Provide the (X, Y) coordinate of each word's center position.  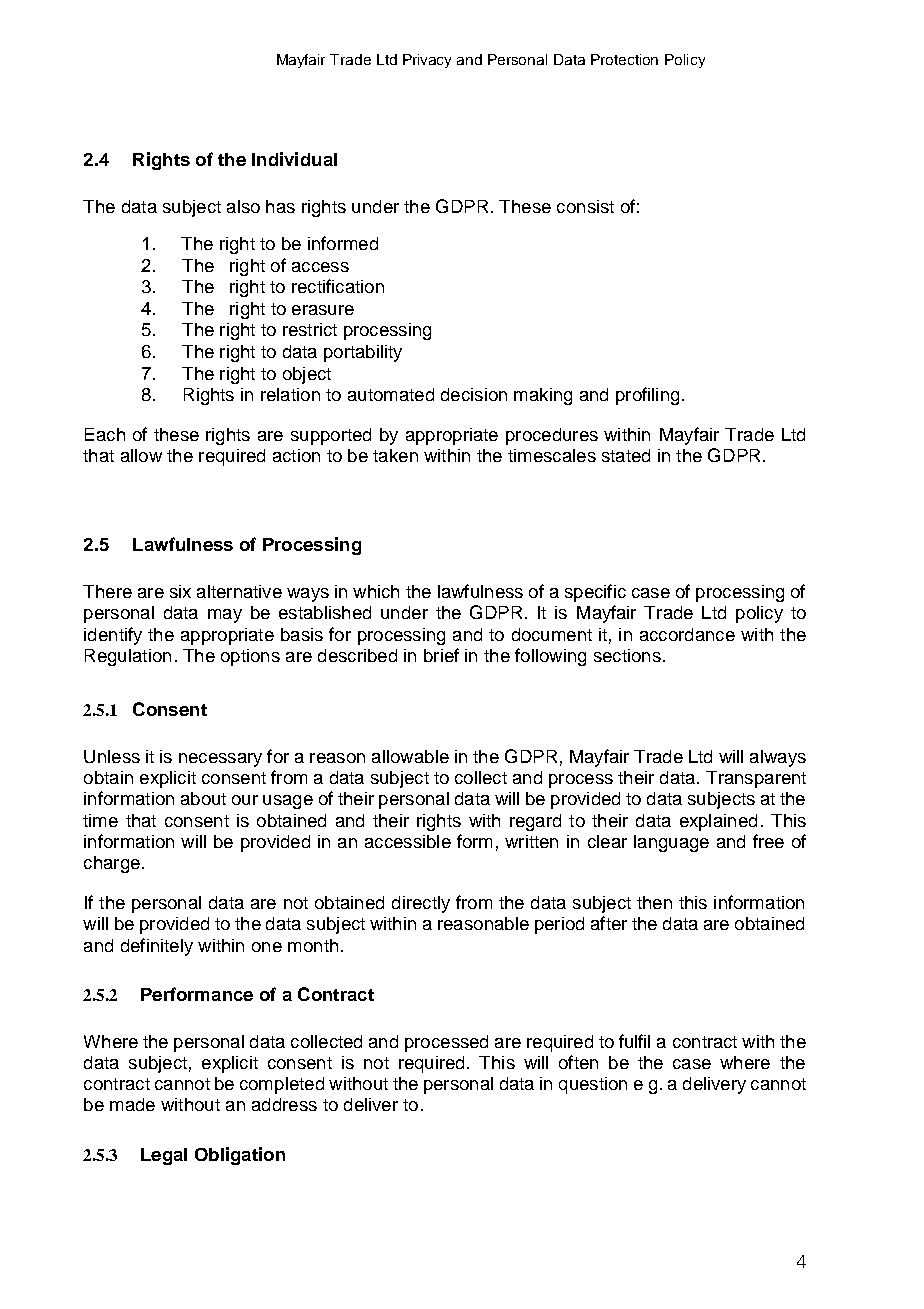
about (203, 798)
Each (105, 434)
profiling (647, 396)
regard (535, 822)
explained (718, 822)
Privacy (427, 61)
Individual (294, 159)
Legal (164, 1156)
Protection (624, 59)
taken (395, 455)
